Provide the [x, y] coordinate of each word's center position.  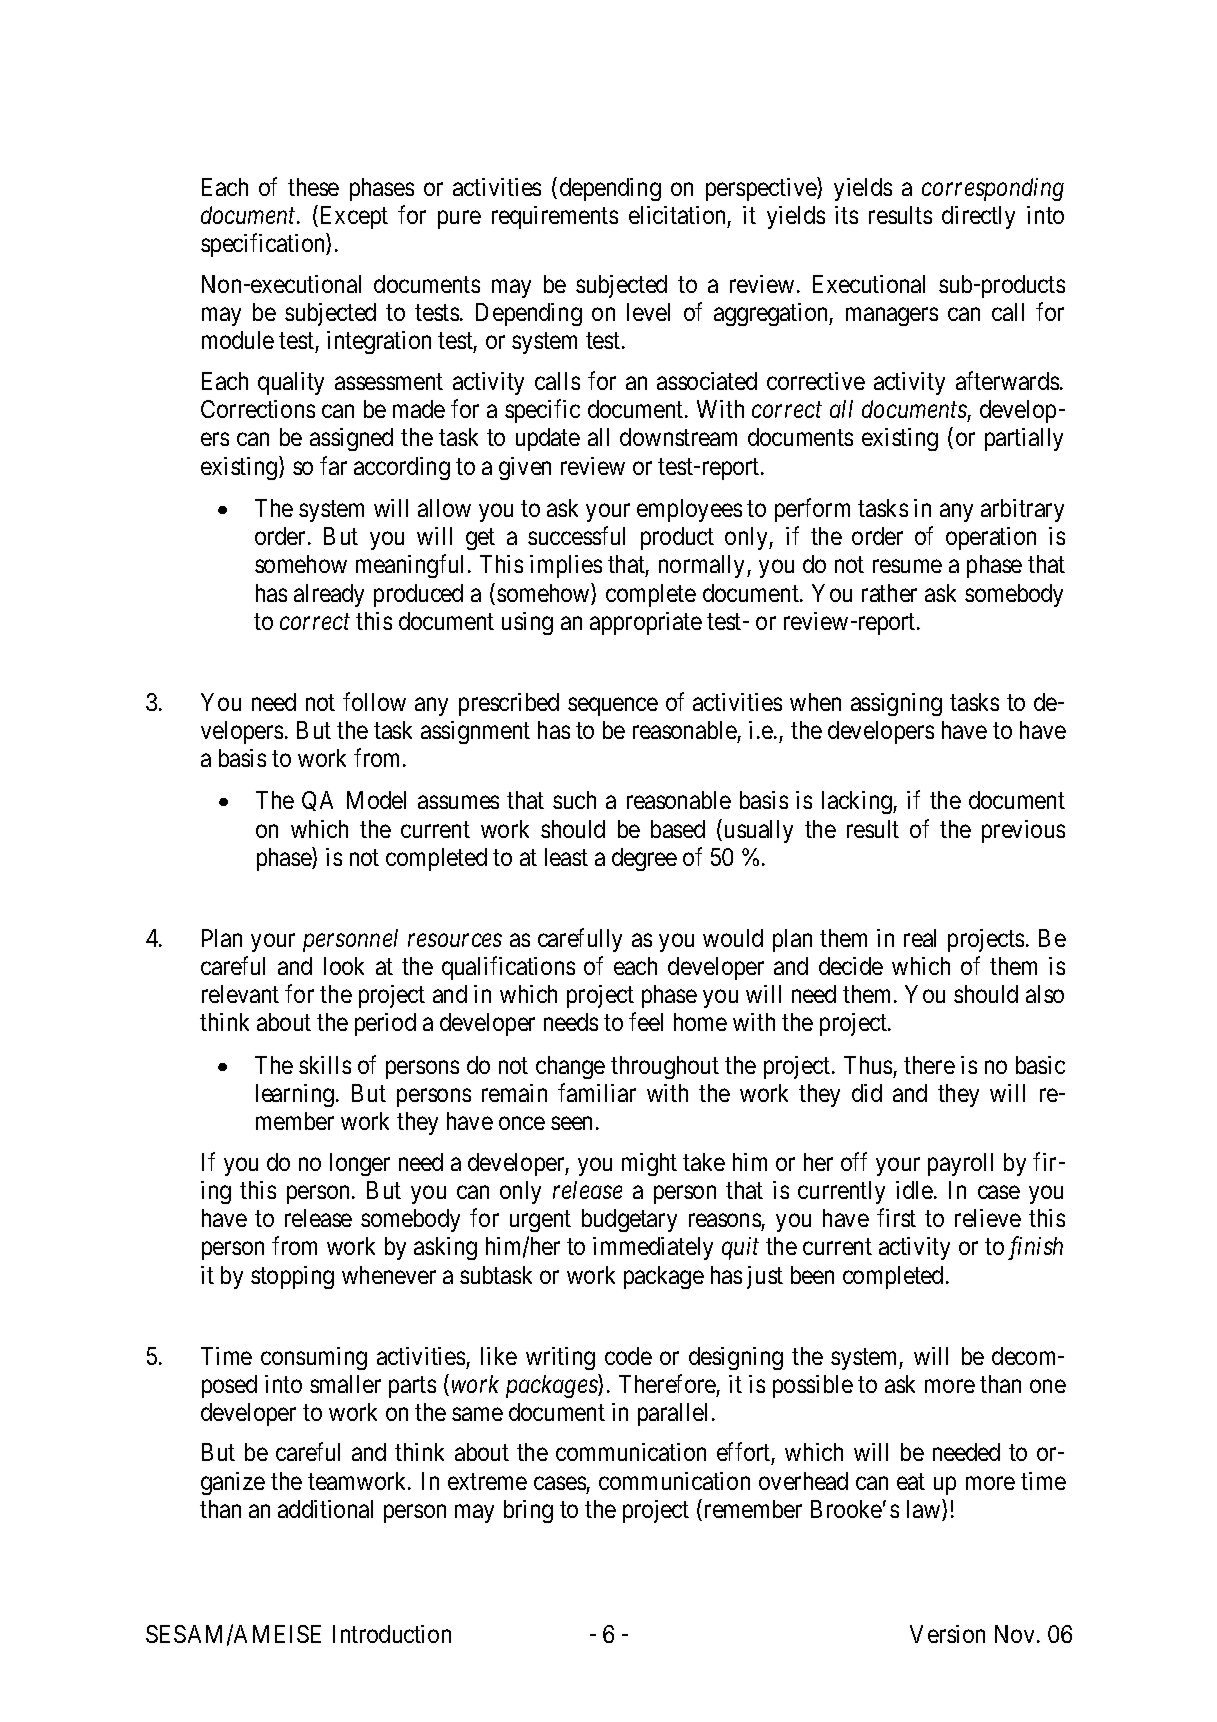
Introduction [392, 1634]
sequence [613, 706]
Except [354, 217]
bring [528, 1511]
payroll [960, 1164]
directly [978, 217]
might [649, 1164]
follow [374, 701]
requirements [555, 217]
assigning [896, 704]
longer [360, 1164]
